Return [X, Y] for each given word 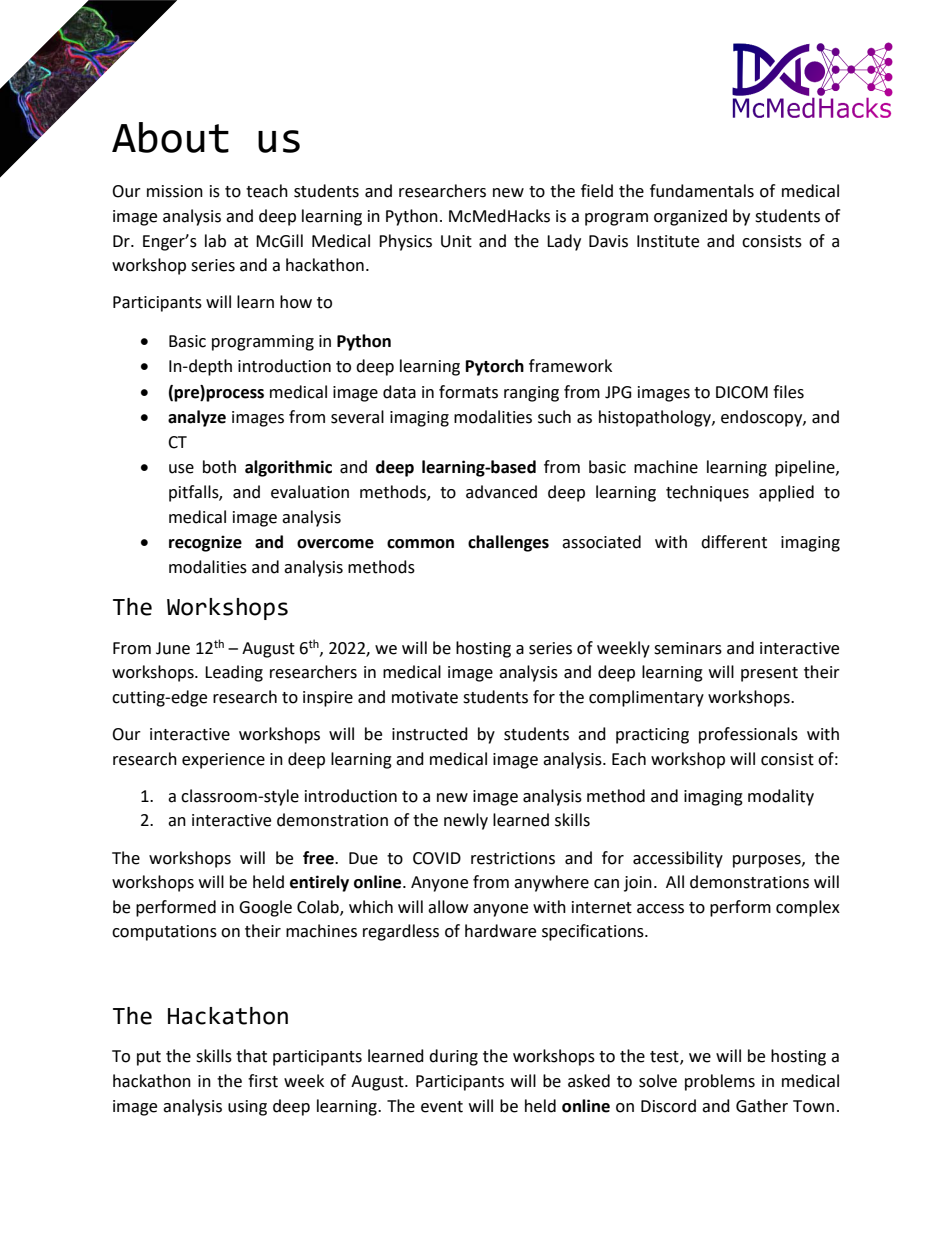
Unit [456, 241]
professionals [748, 735]
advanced [501, 492]
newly [466, 821]
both [219, 467]
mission [175, 191]
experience [223, 761]
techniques [707, 493]
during [453, 1057]
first [263, 1081]
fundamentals [702, 191]
